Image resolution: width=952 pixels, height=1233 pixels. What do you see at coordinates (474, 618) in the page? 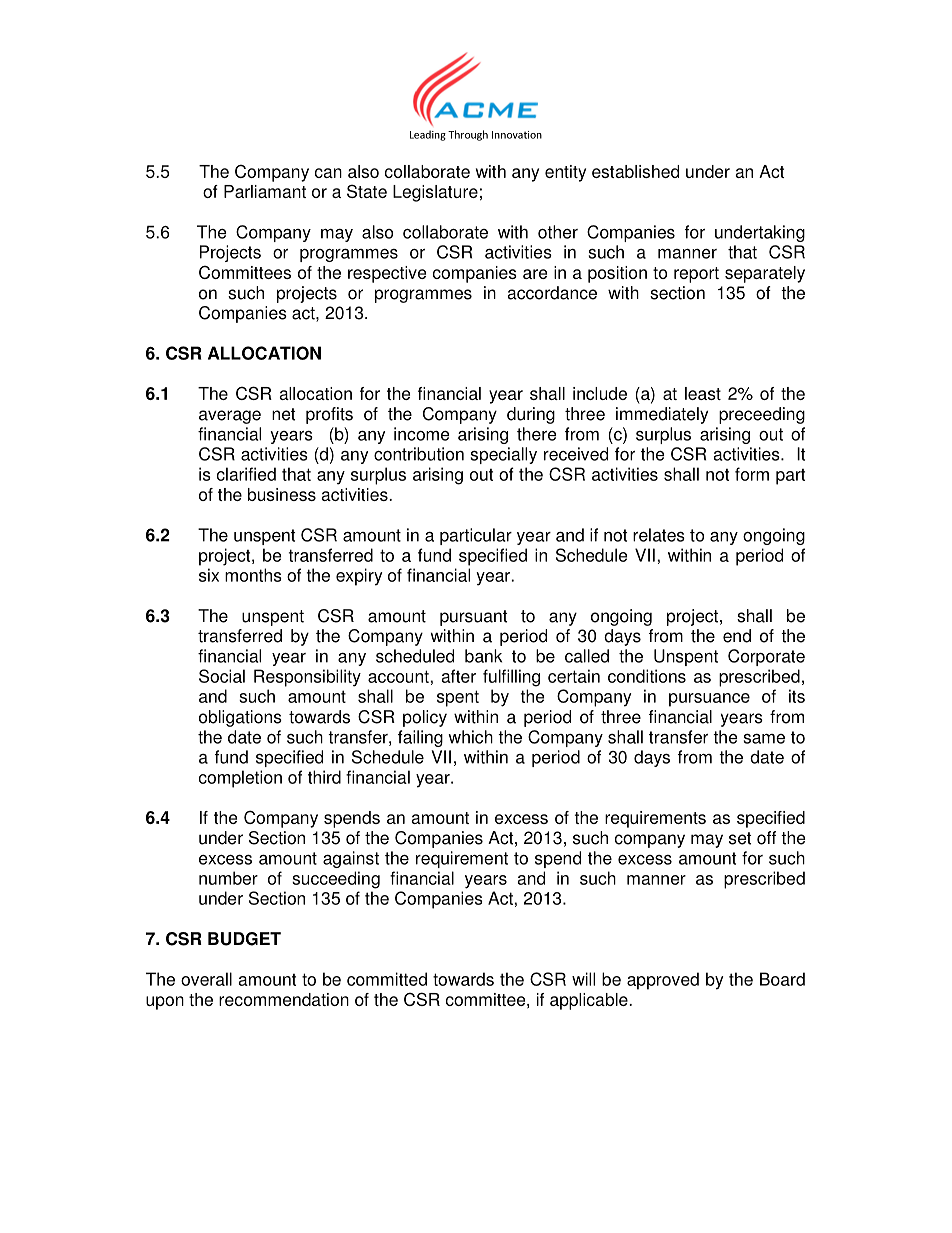
I see `pursuant` at bounding box center [474, 618].
